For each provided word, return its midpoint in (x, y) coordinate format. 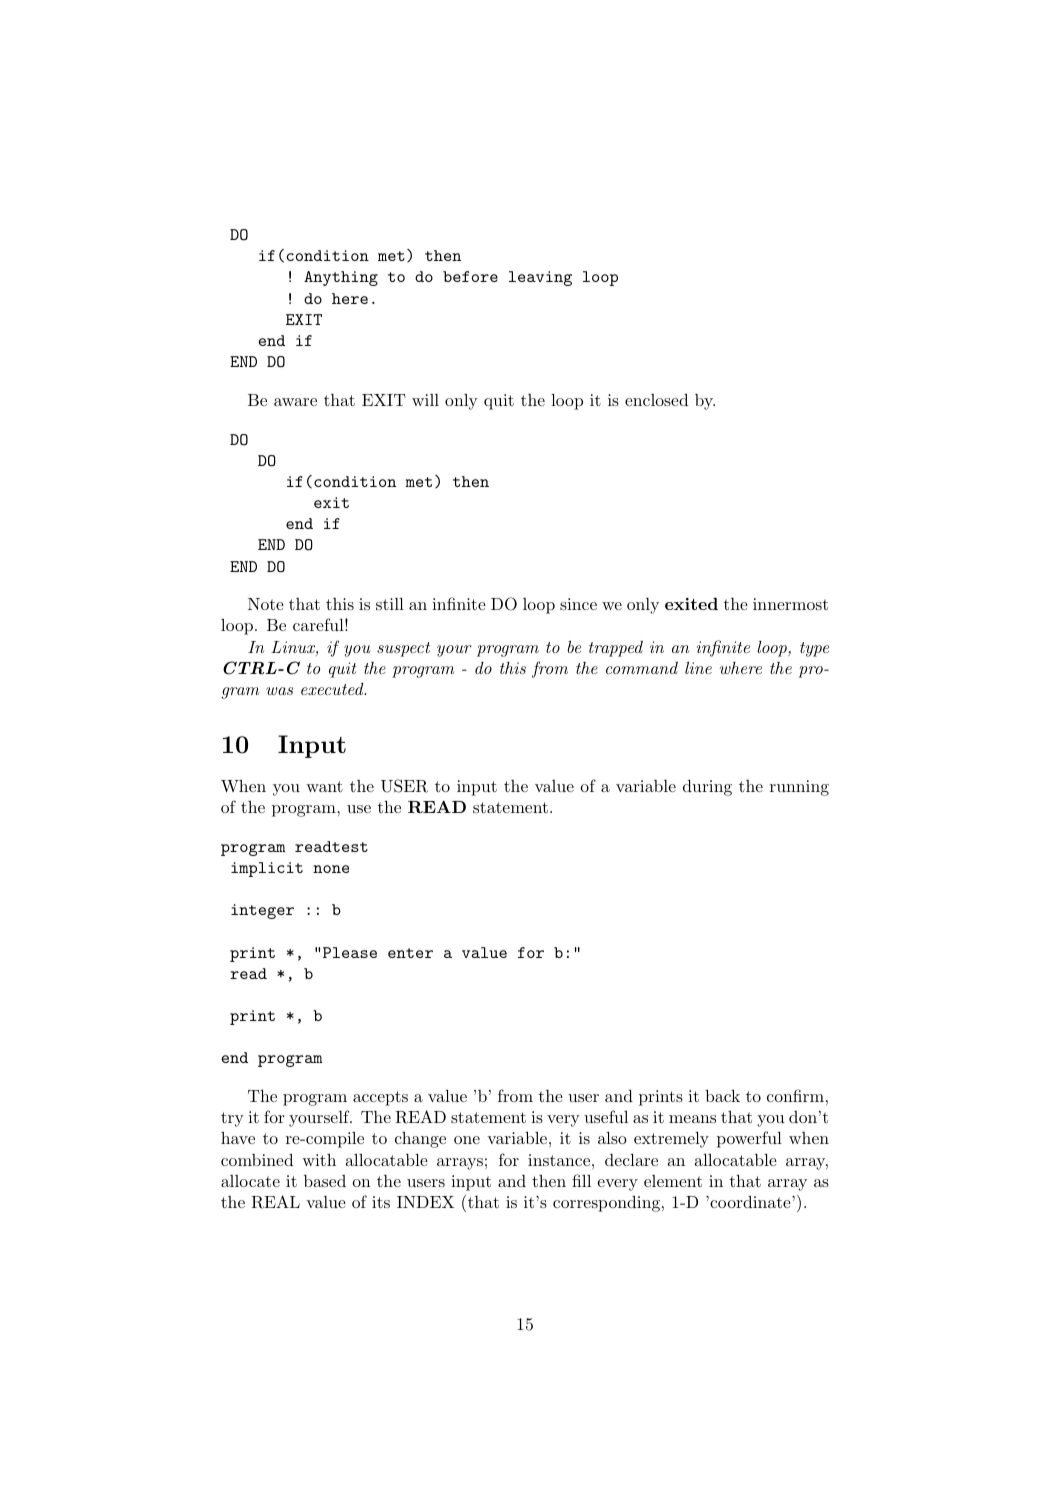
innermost (790, 604)
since (578, 604)
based (325, 1181)
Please (350, 952)
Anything (341, 278)
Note (266, 604)
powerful (749, 1139)
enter (410, 953)
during (707, 788)
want (324, 786)
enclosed (656, 400)
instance (559, 1160)
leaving (540, 278)
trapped (616, 649)
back (722, 1095)
